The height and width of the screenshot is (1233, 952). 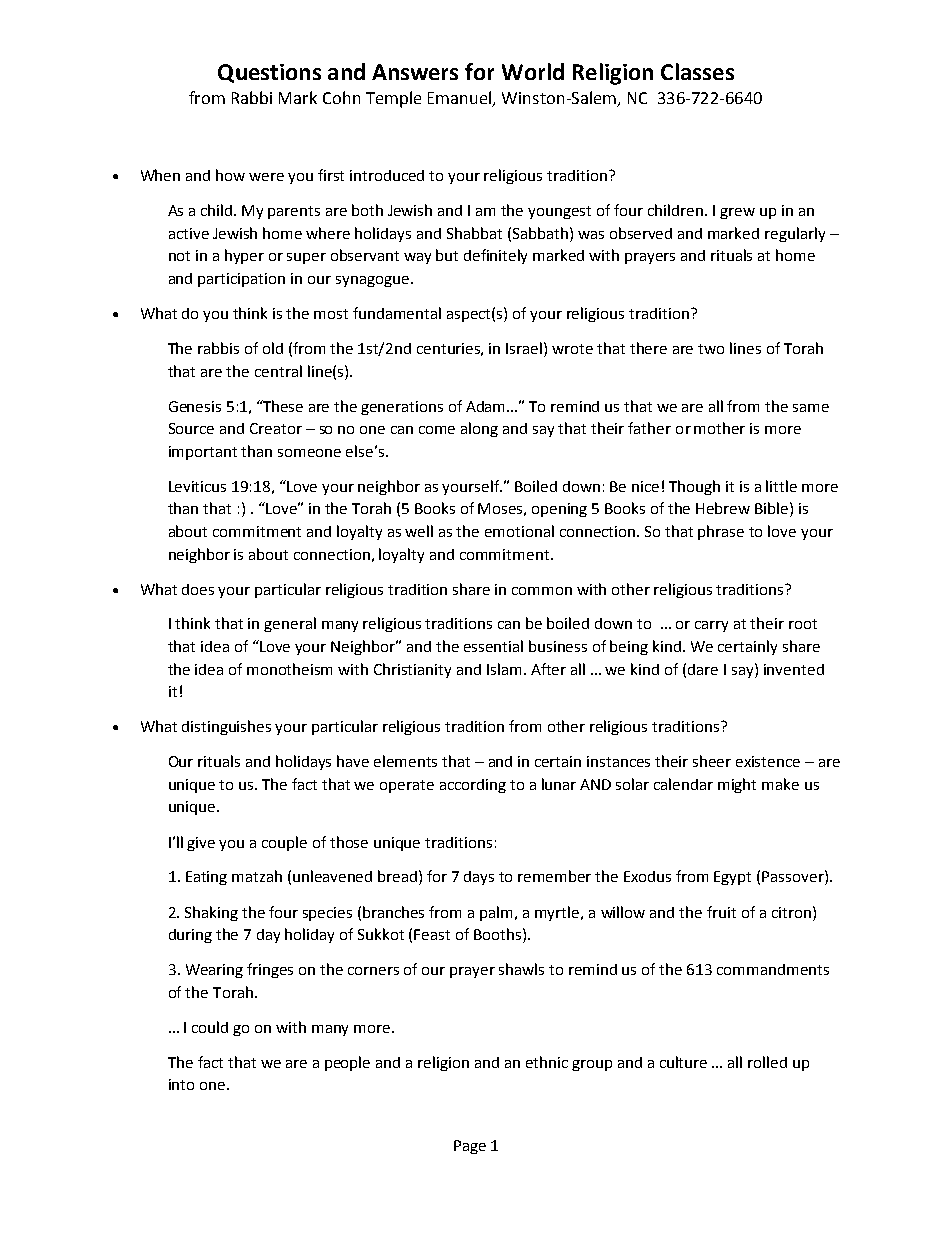 I want to click on into, so click(x=181, y=1084).
